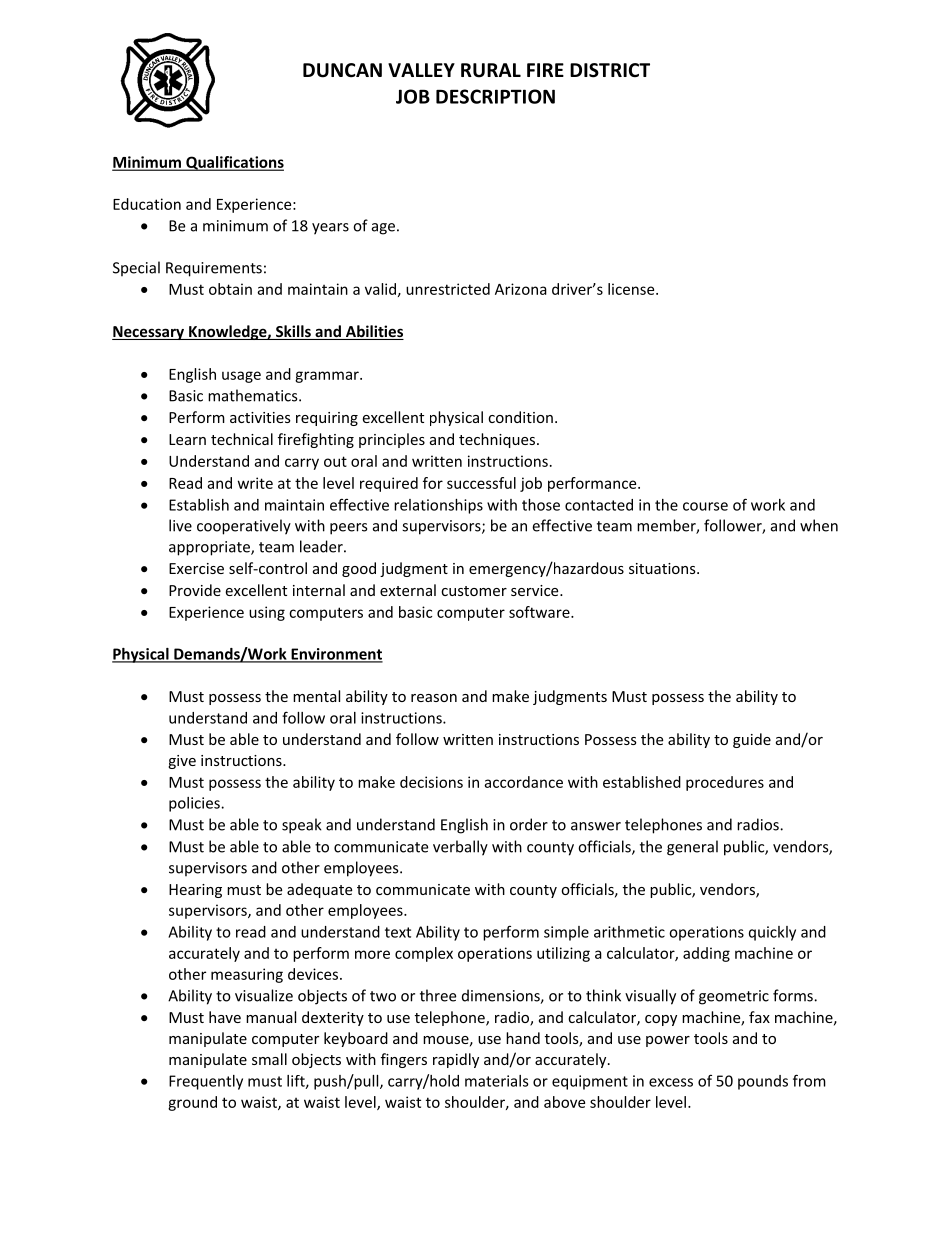  Describe the element at coordinates (497, 1081) in the document. I see `materials` at that location.
